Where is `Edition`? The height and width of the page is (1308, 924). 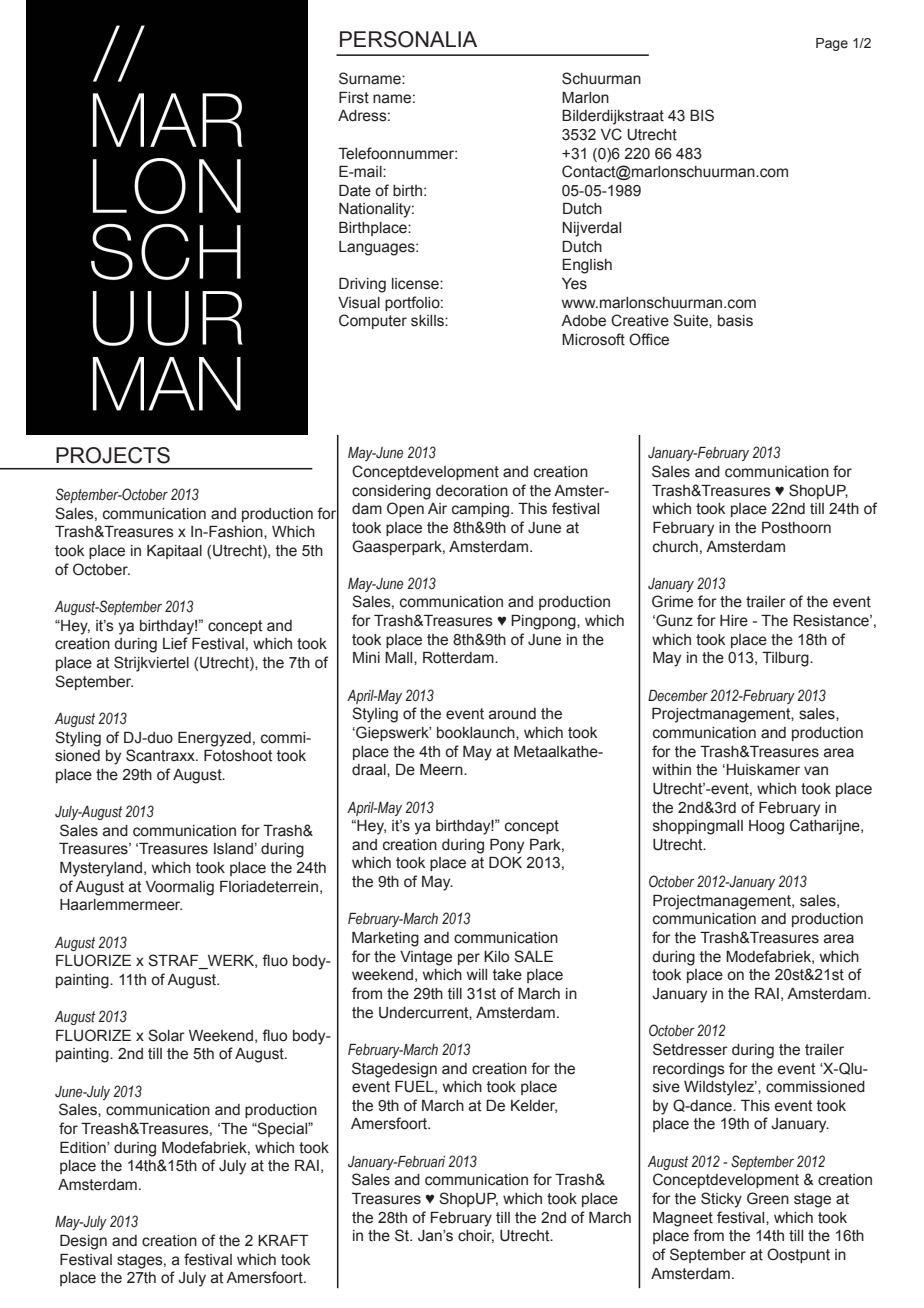 Edition is located at coordinates (84, 1148).
